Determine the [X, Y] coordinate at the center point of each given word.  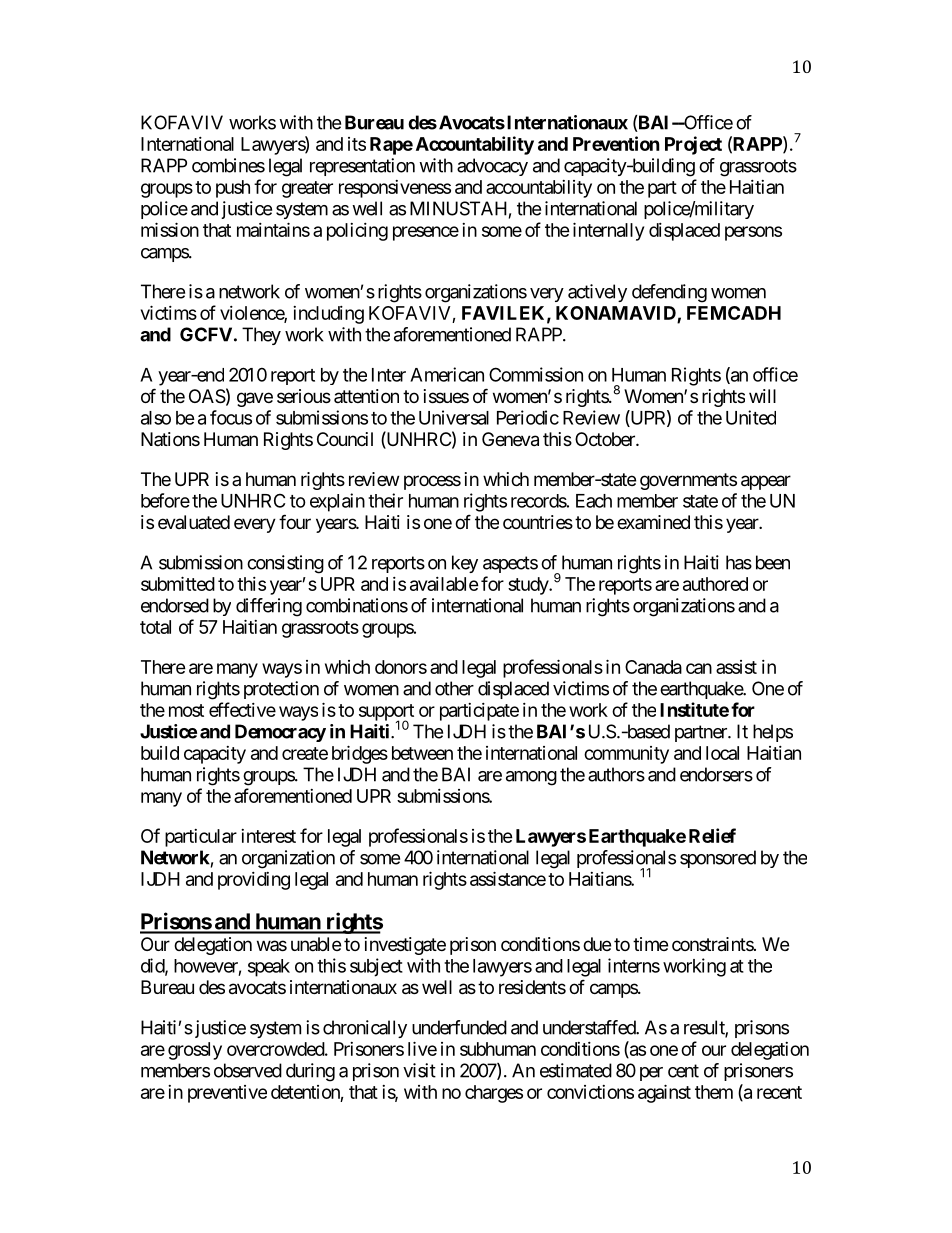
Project [693, 145]
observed [248, 1070]
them [714, 1092]
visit [419, 1070]
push [233, 189]
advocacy [492, 167]
